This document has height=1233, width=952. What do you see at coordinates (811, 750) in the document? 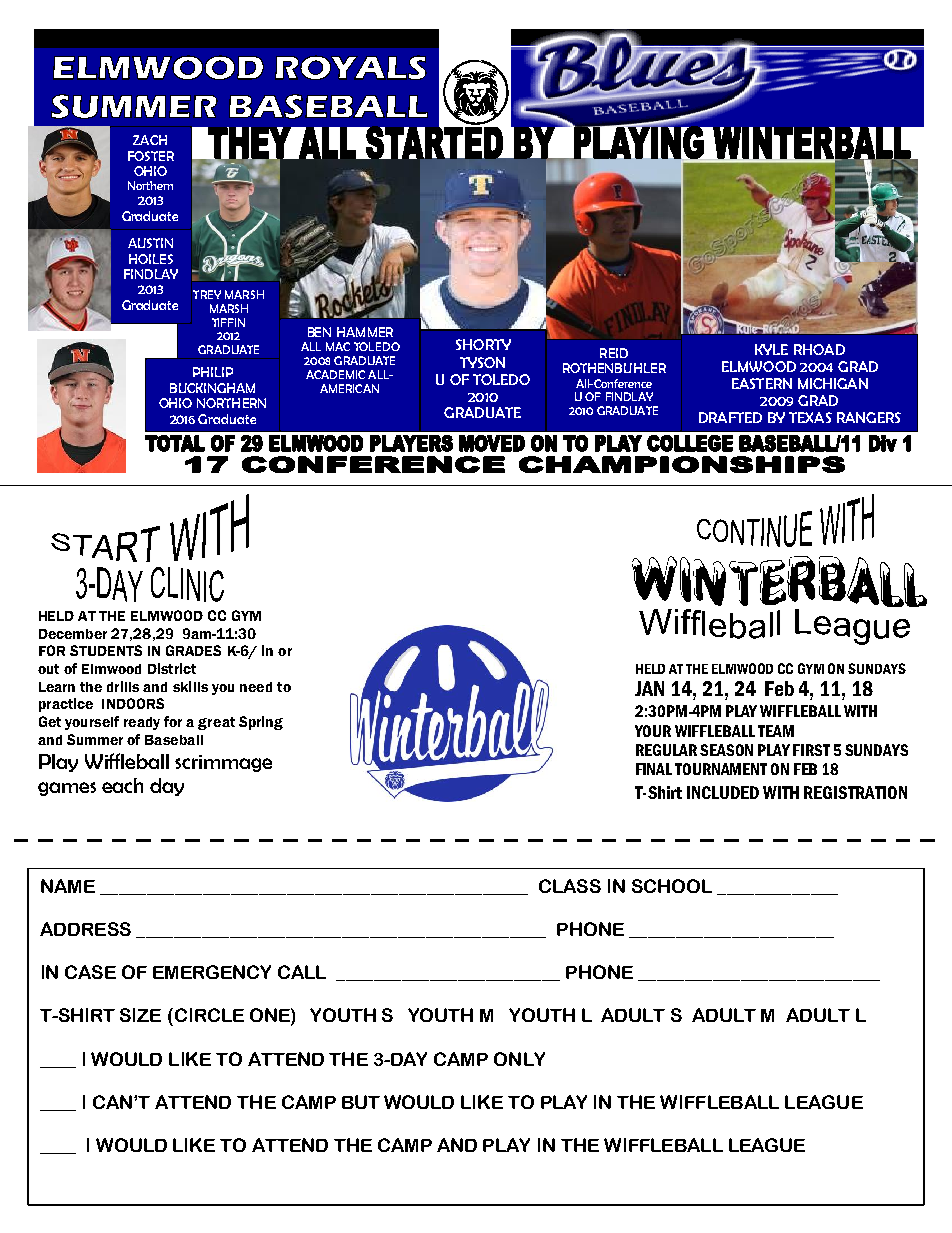
I see `FIRST` at bounding box center [811, 750].
